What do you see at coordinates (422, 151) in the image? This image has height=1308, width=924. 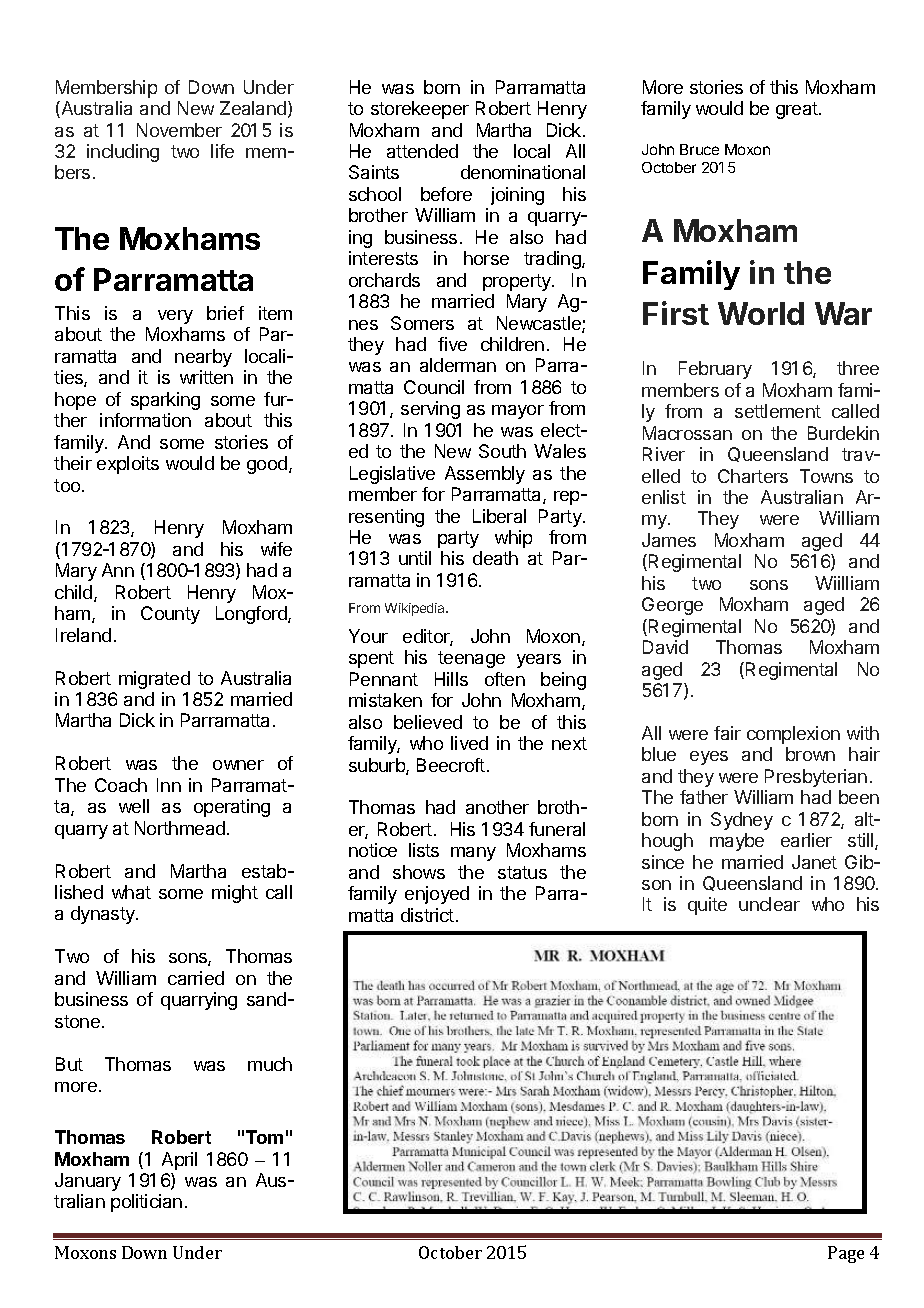 I see `attended` at bounding box center [422, 151].
